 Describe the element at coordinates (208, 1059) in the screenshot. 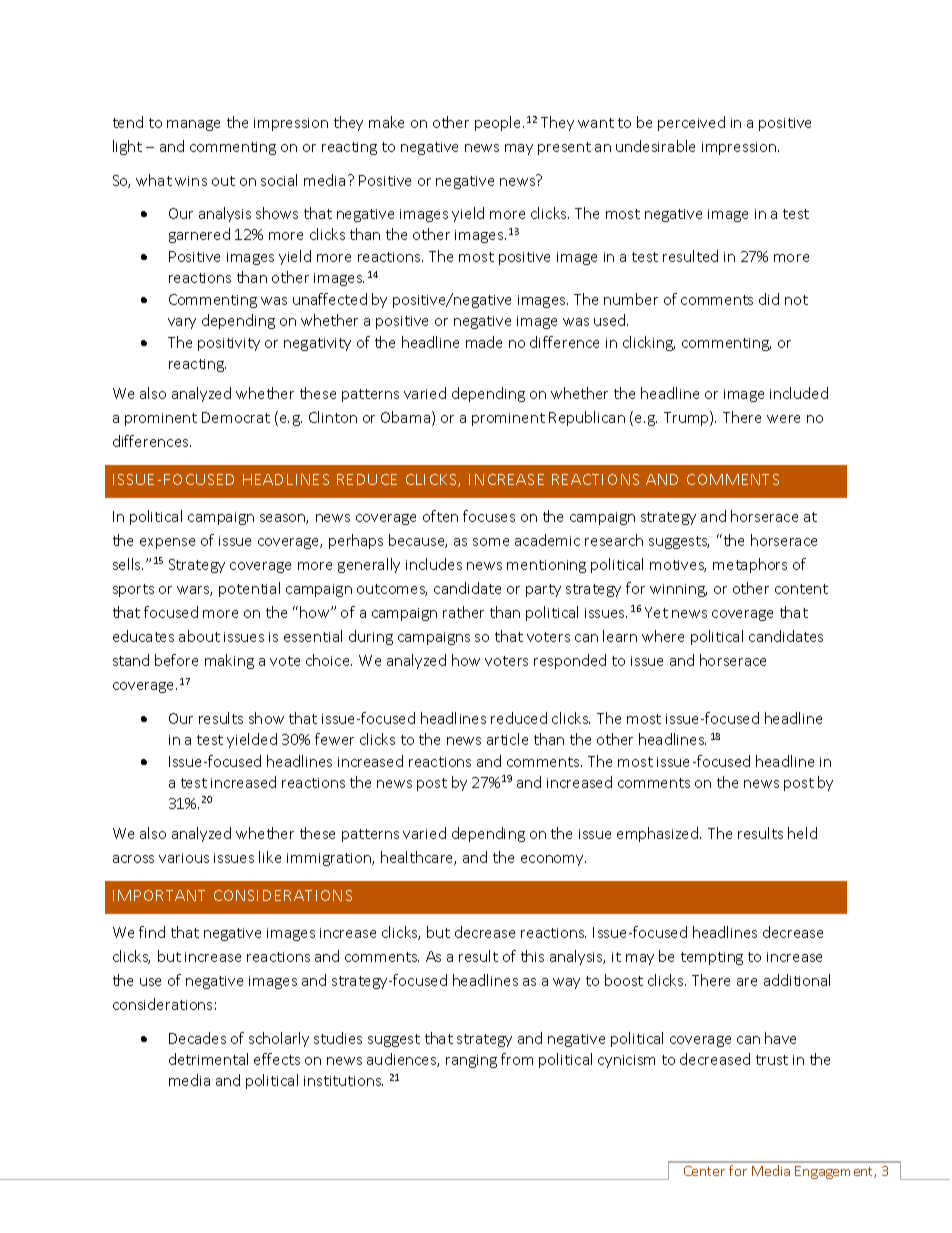

I see `detrimental` at that location.
